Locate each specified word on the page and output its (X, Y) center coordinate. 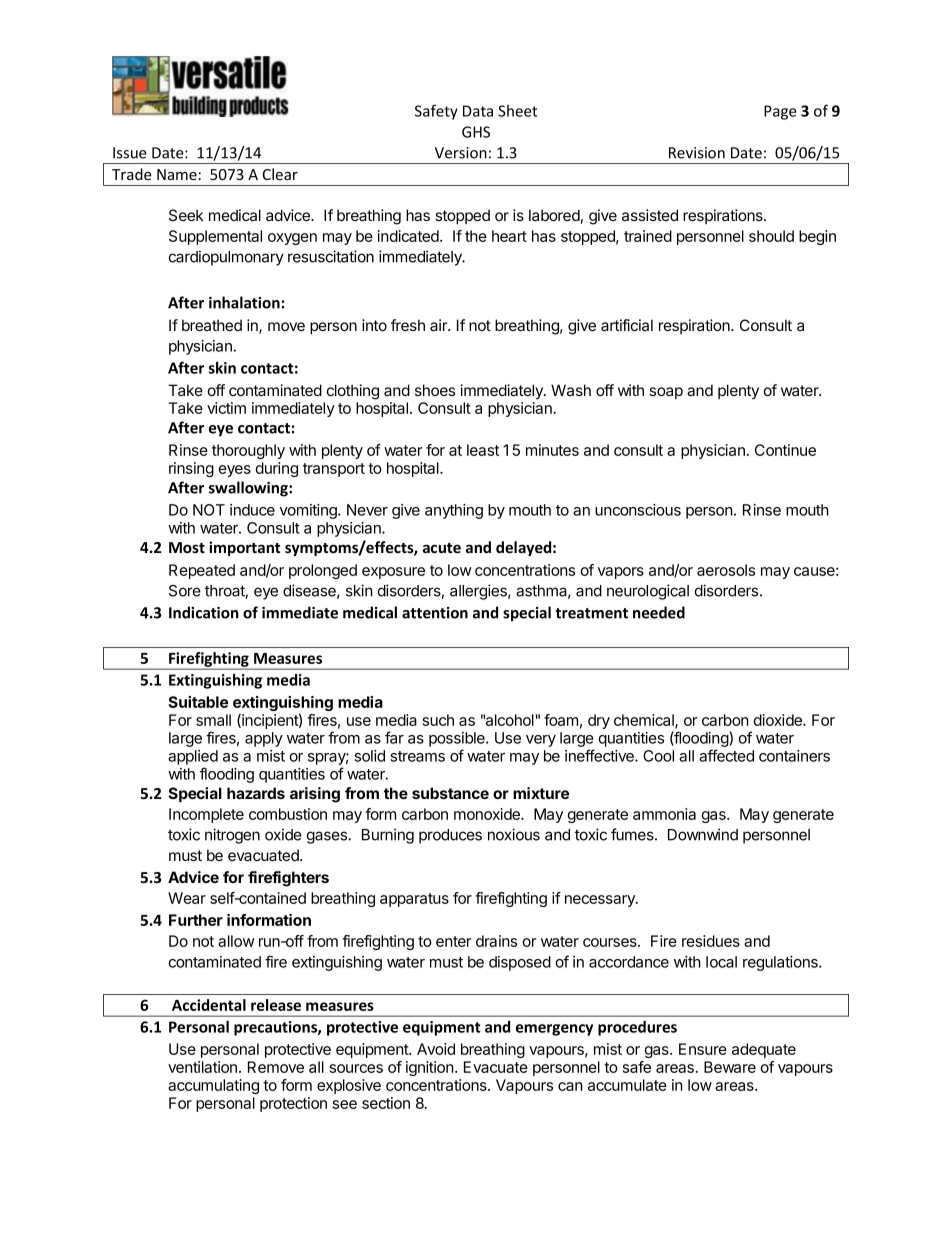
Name (177, 174)
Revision (697, 153)
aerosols (726, 570)
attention (435, 613)
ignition (430, 1068)
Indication (204, 612)
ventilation (202, 1067)
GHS (476, 132)
